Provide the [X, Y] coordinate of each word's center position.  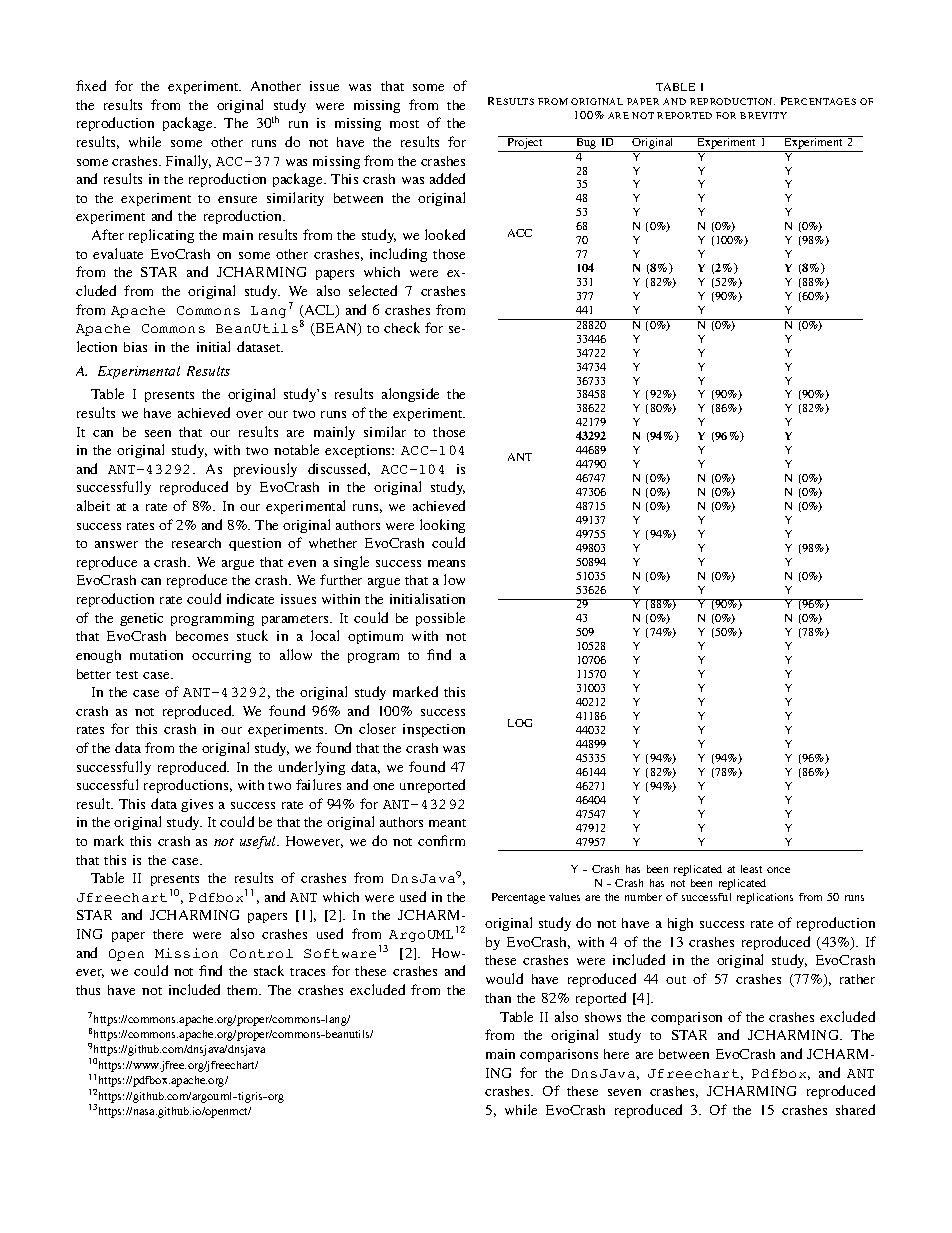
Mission [186, 953]
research [196, 543]
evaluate [118, 253]
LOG [520, 723]
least [751, 869]
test [127, 675]
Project [525, 144]
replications [765, 898]
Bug [586, 144]
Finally [188, 162]
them [244, 990]
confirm [441, 840]
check [402, 327]
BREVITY [763, 115]
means [446, 563]
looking [442, 526]
